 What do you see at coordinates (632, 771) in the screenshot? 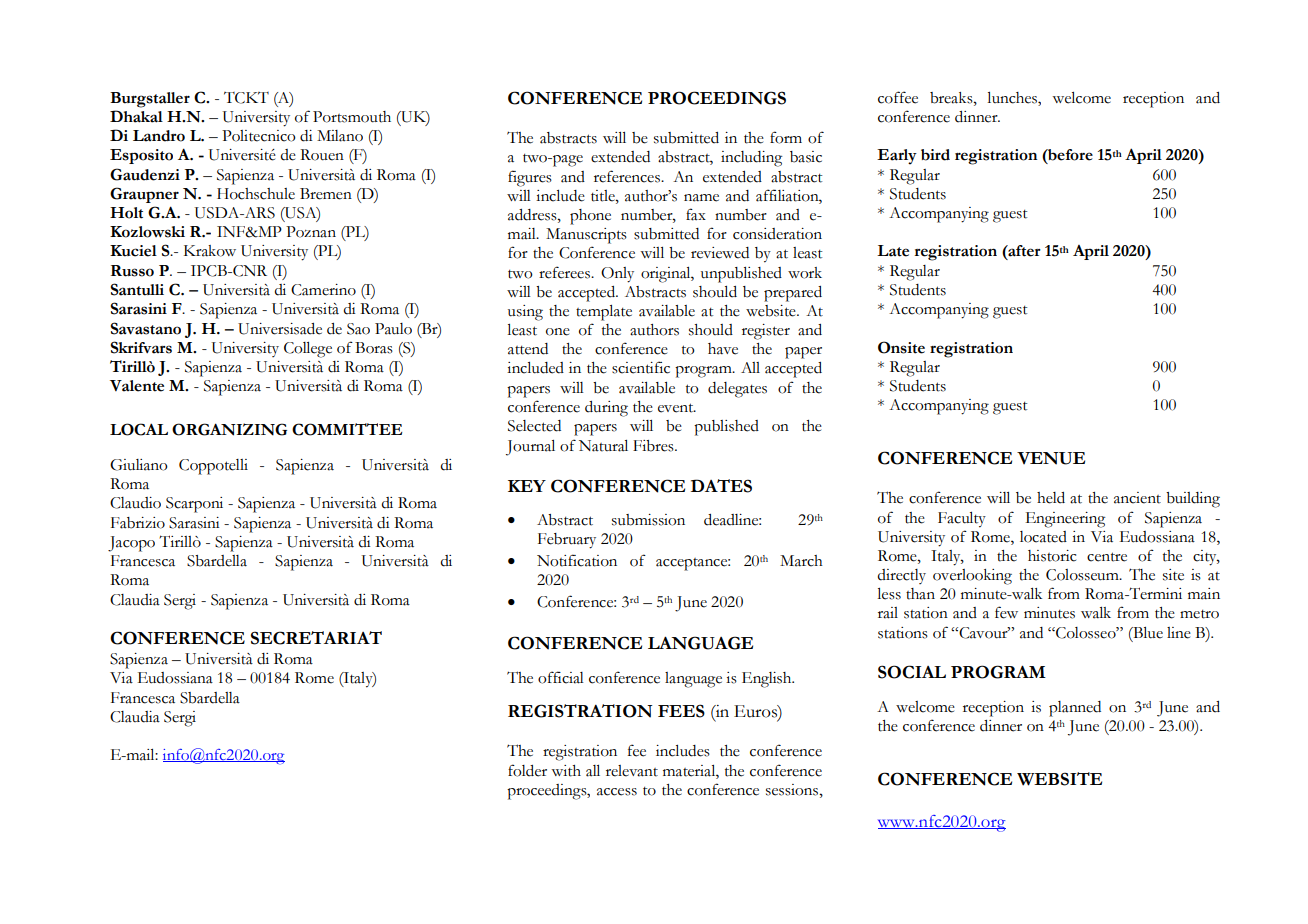
I see `relevant` at bounding box center [632, 771].
